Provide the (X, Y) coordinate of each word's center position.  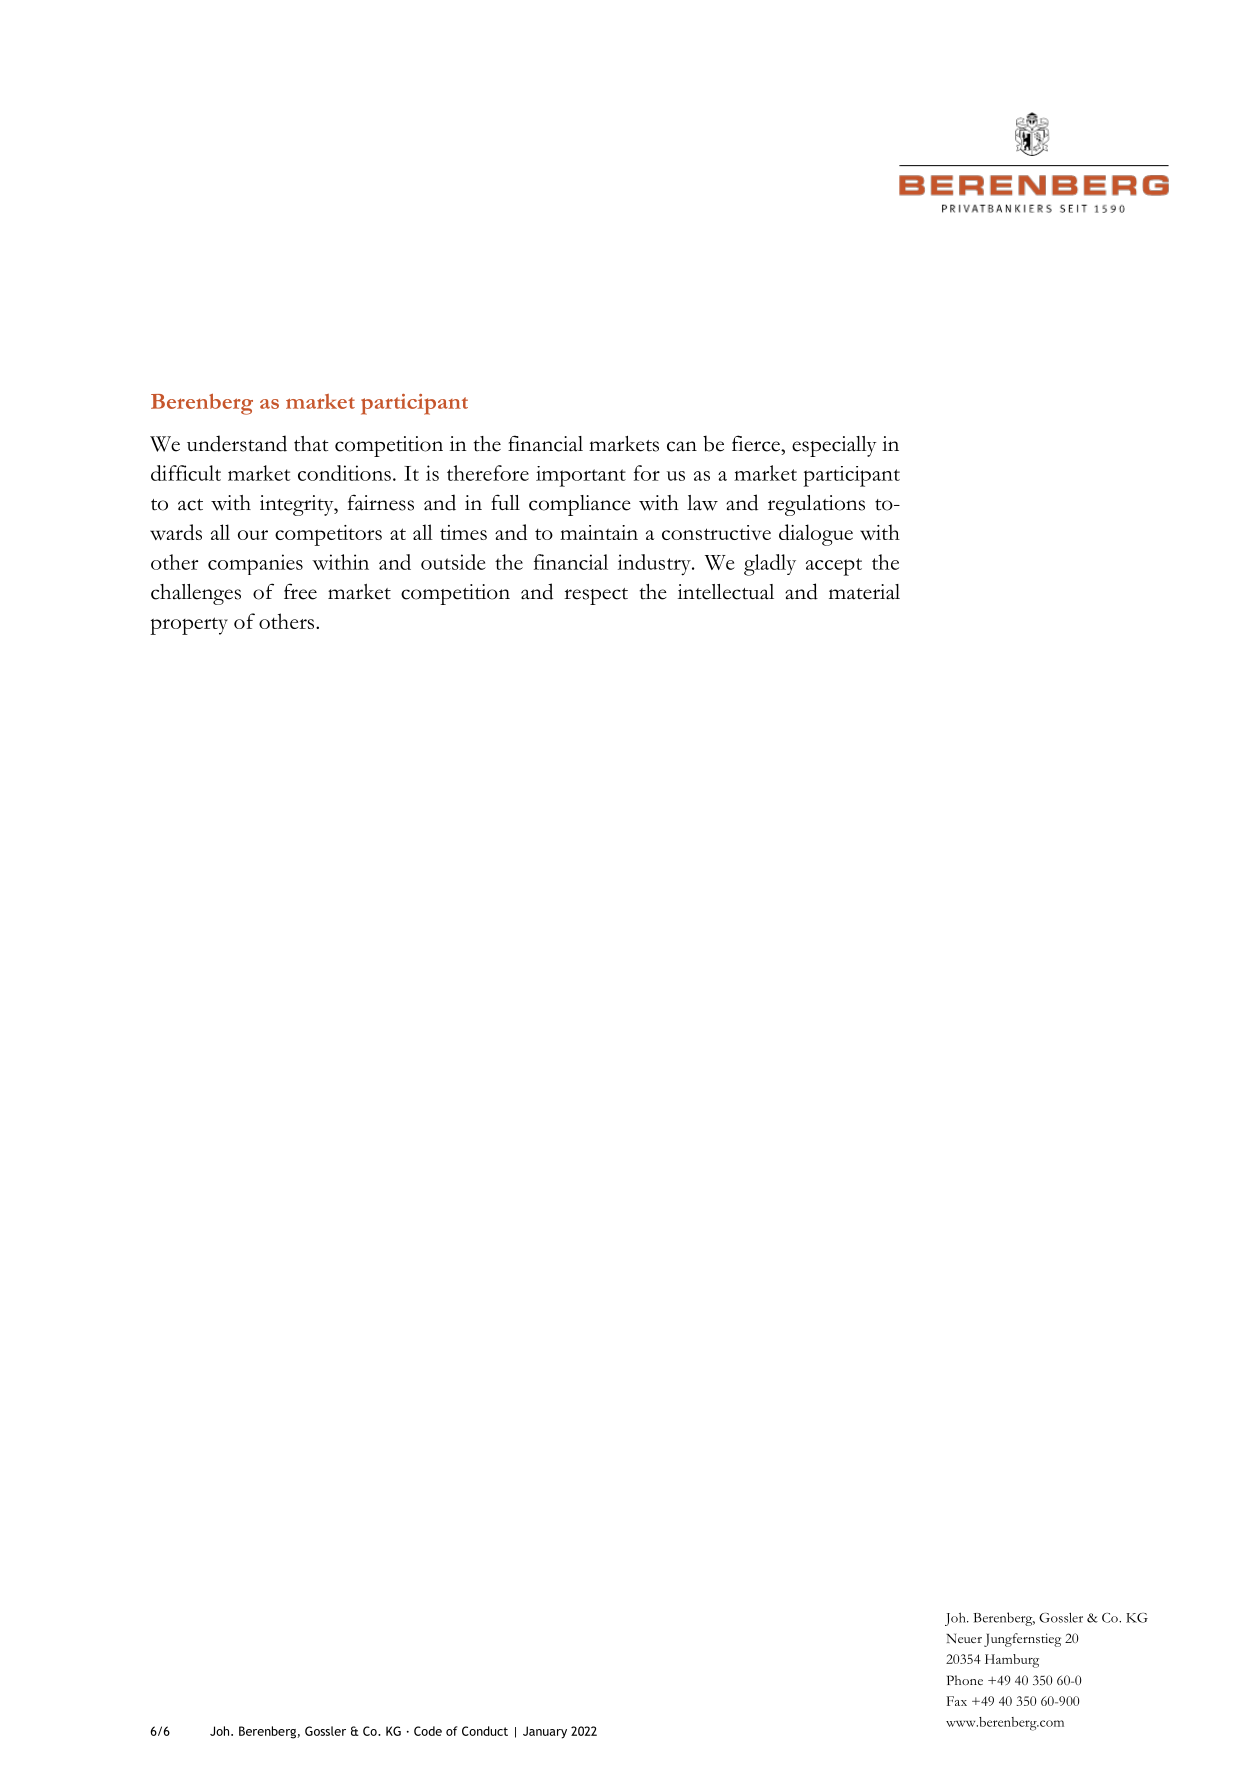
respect (596, 596)
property (189, 626)
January (545, 1732)
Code (428, 1731)
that (311, 444)
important (581, 476)
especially (834, 446)
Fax (957, 1701)
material (864, 592)
